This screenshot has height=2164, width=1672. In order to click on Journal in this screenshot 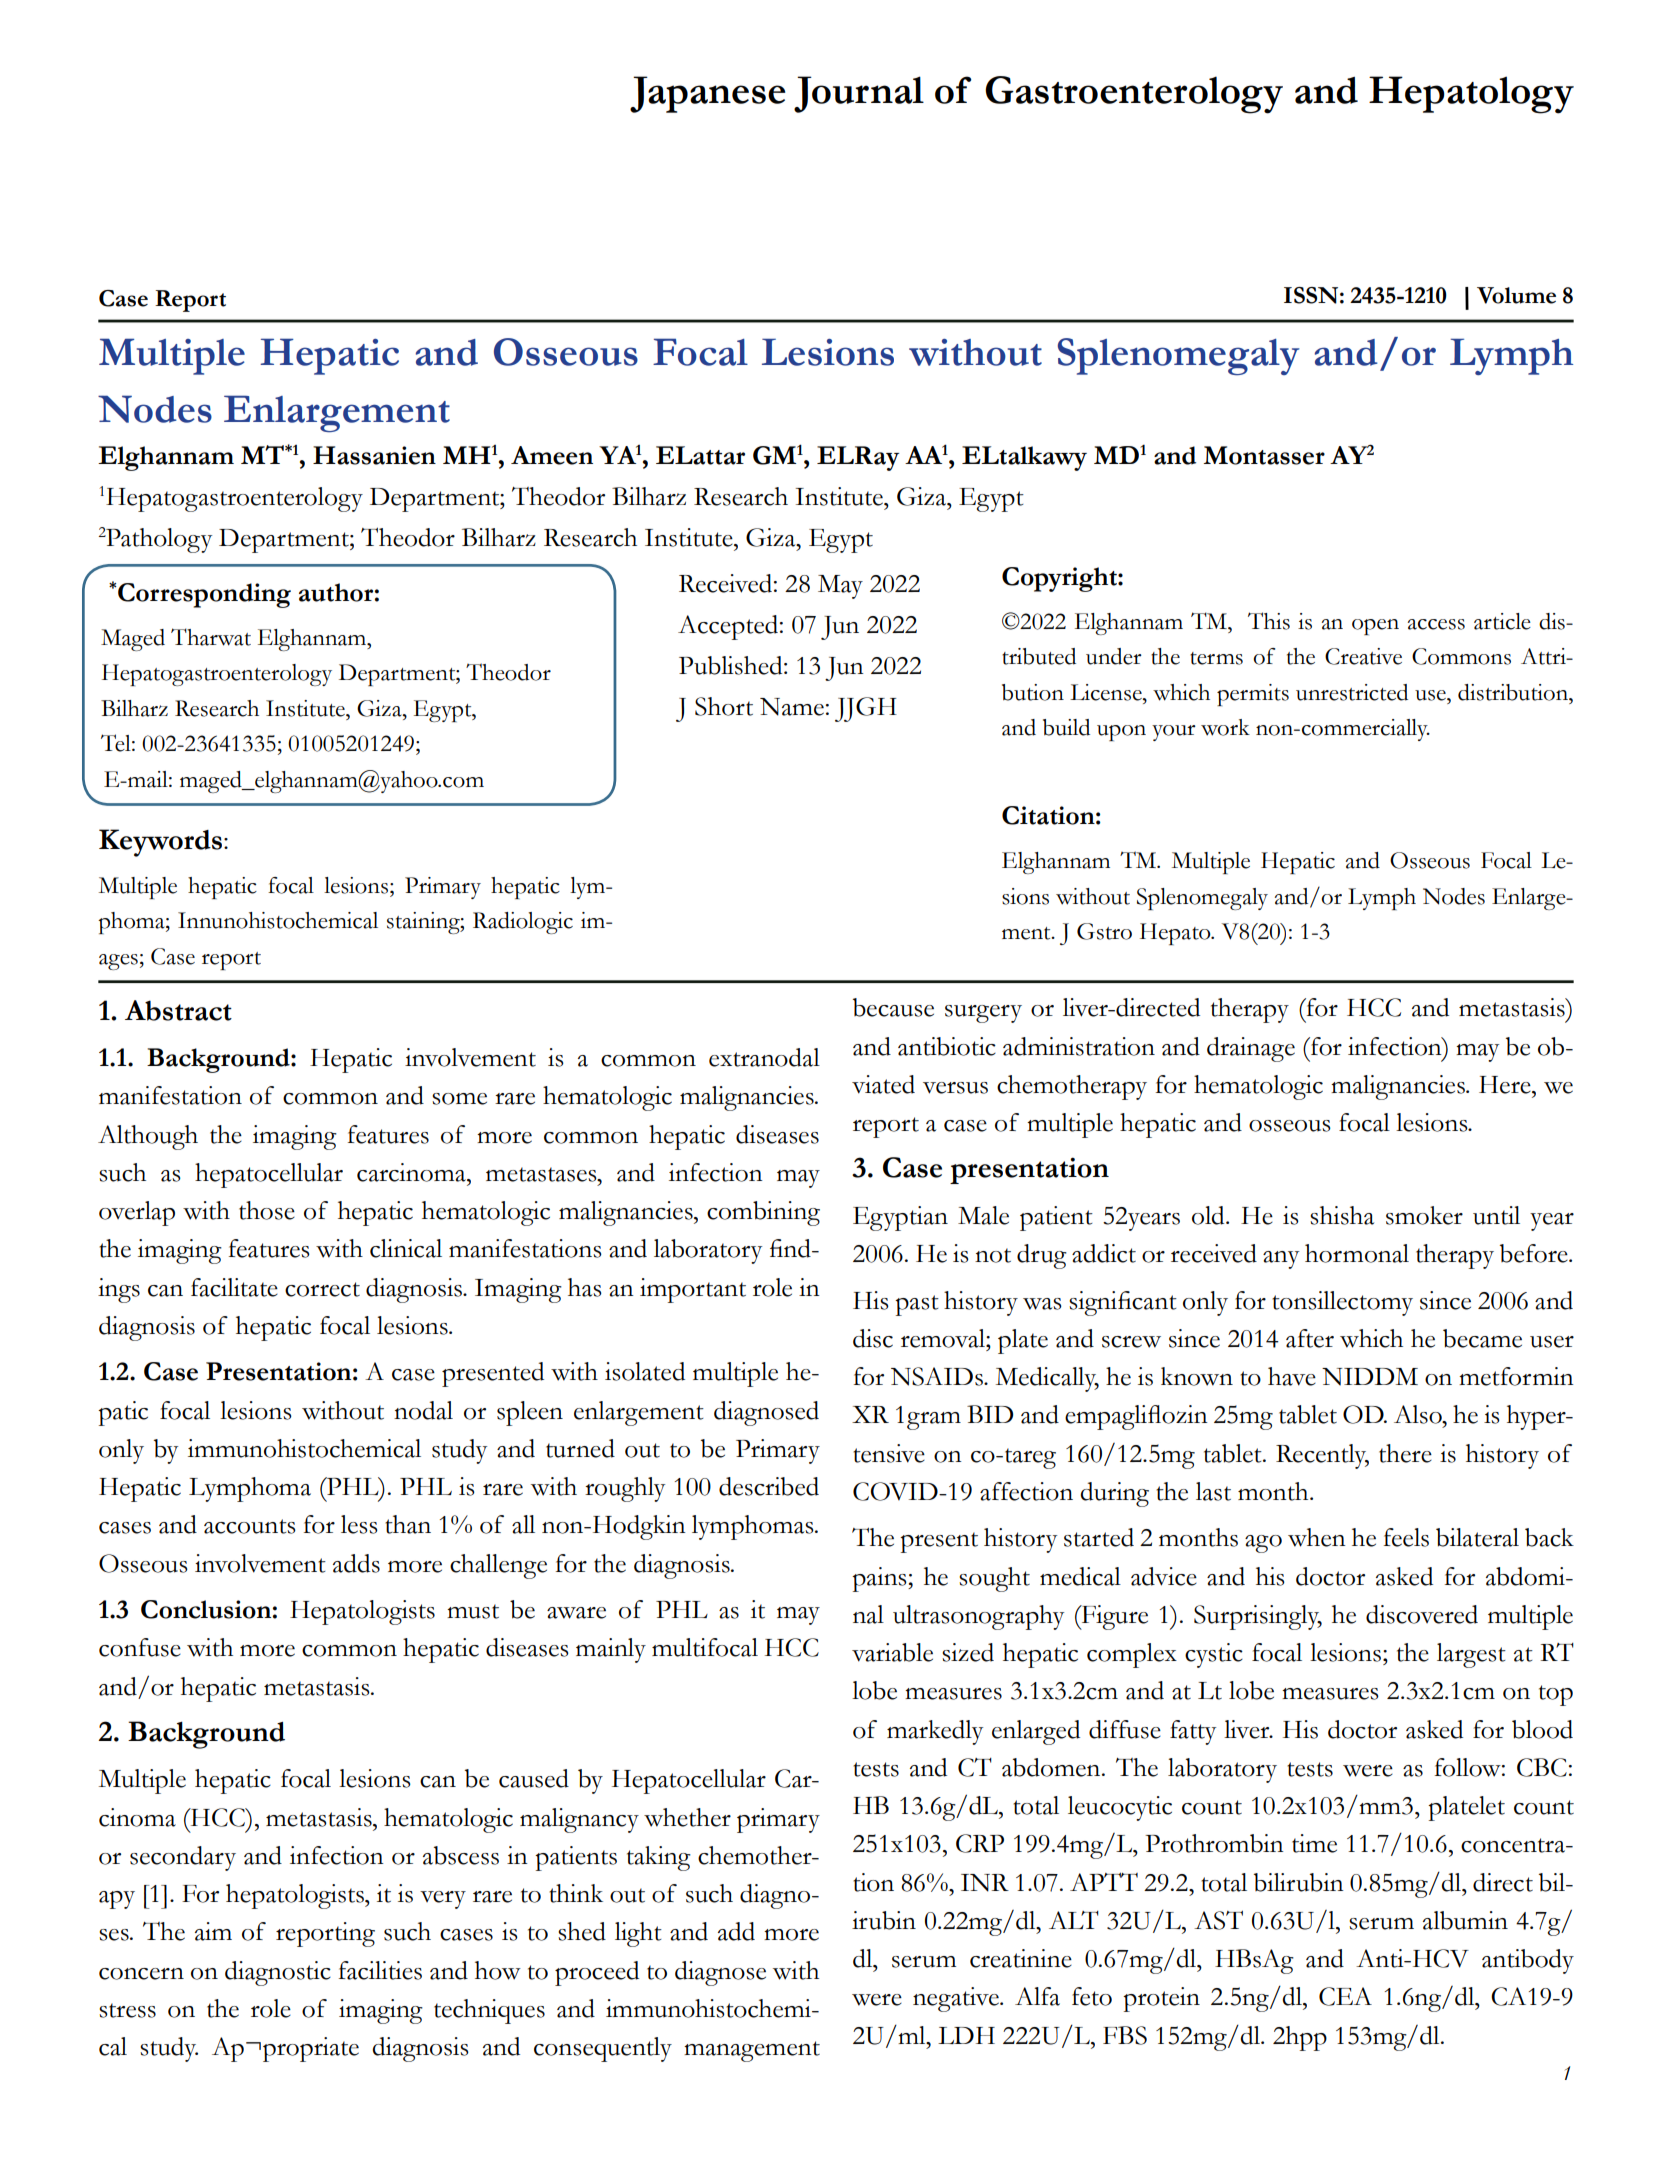, I will do `click(859, 94)`.
